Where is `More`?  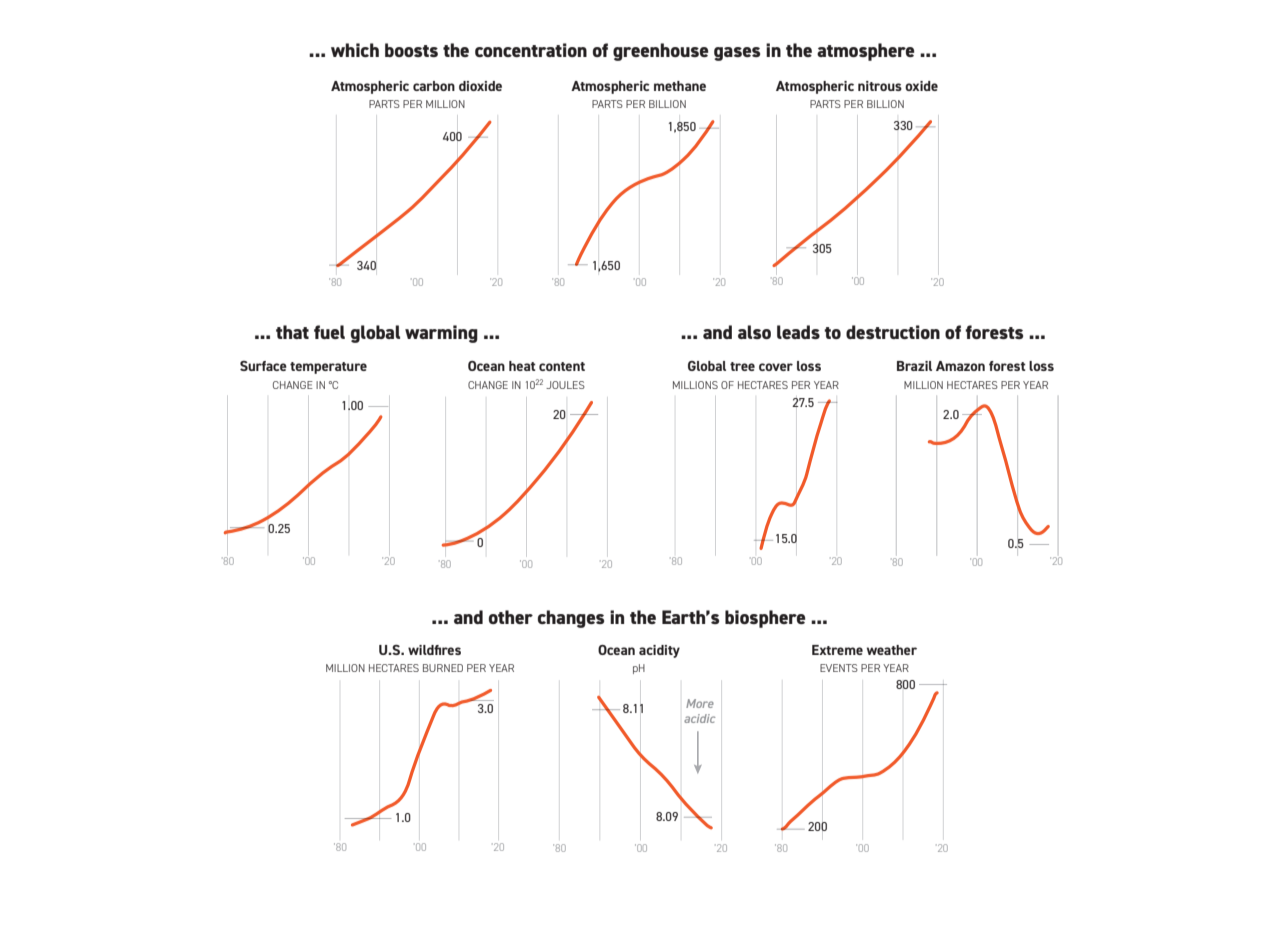 More is located at coordinates (700, 703).
